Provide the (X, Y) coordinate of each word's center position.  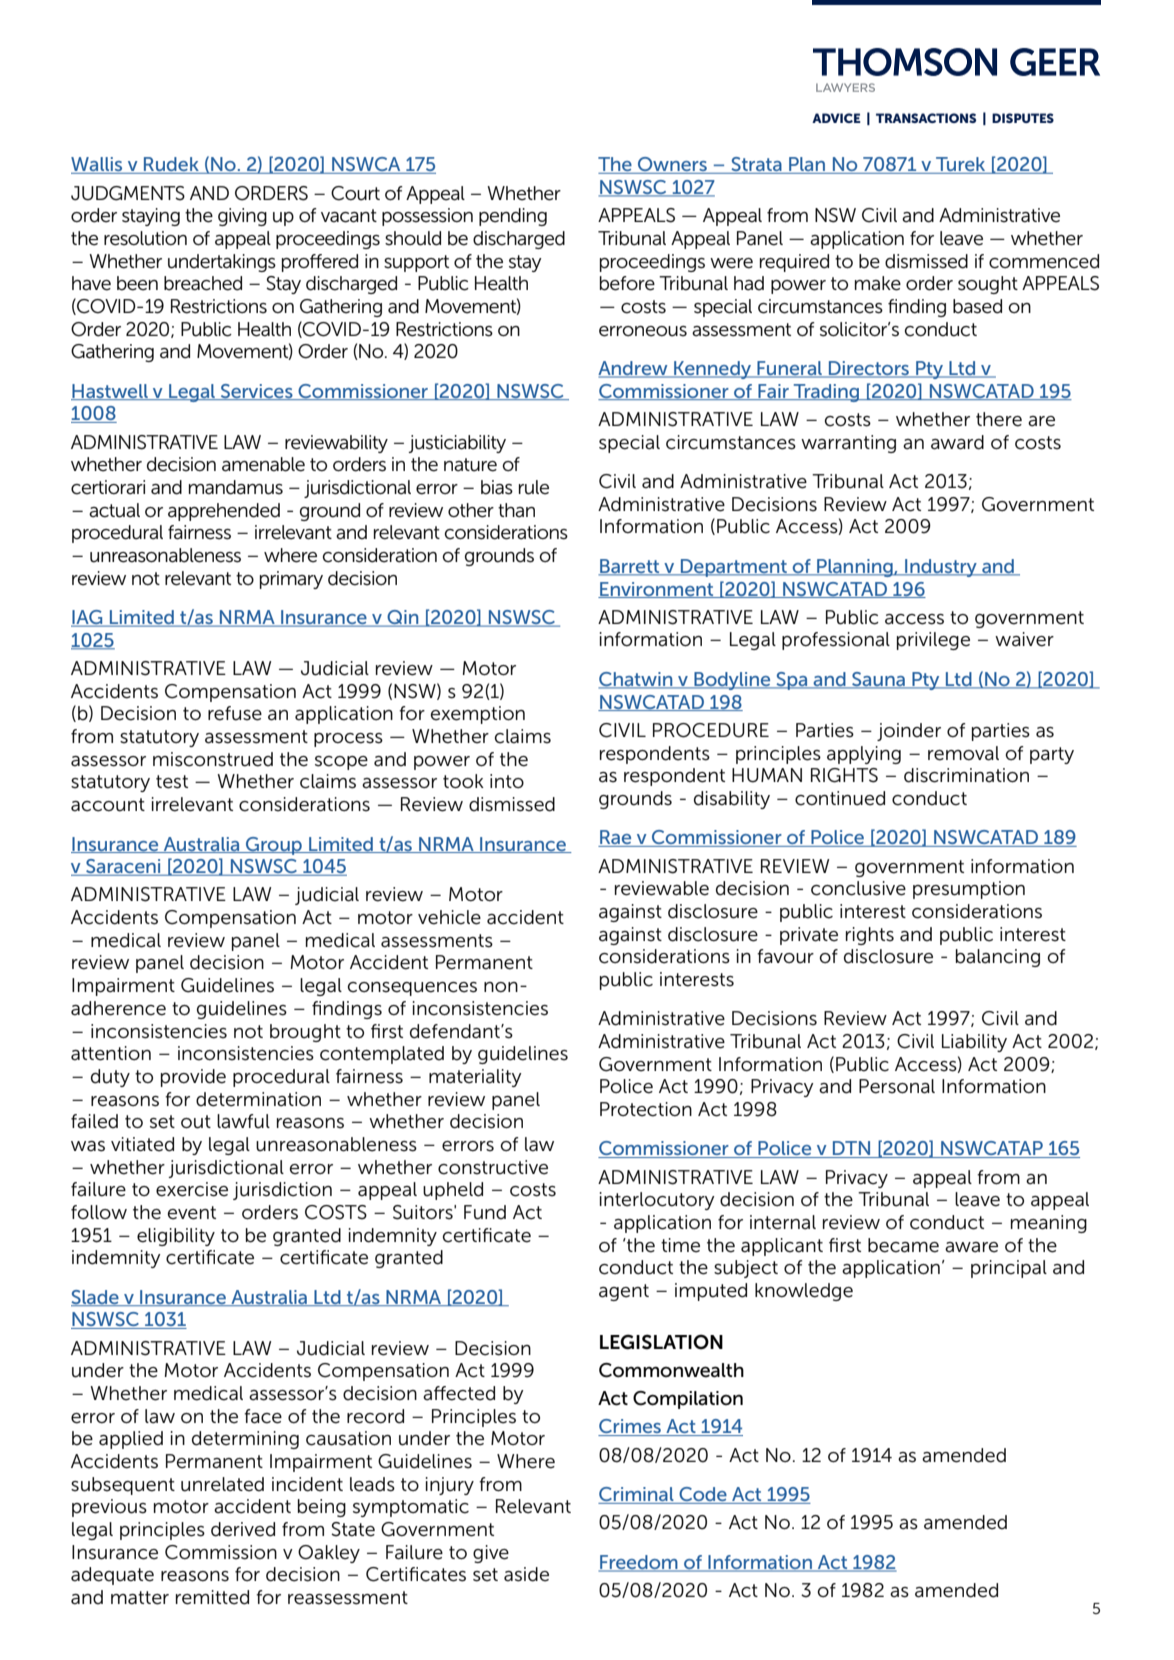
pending (513, 217)
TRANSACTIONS (926, 118)
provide (193, 1078)
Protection (646, 1109)
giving (242, 217)
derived (243, 1529)
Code (703, 1495)
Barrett (630, 567)
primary (291, 580)
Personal (897, 1086)
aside (526, 1574)
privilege (933, 641)
